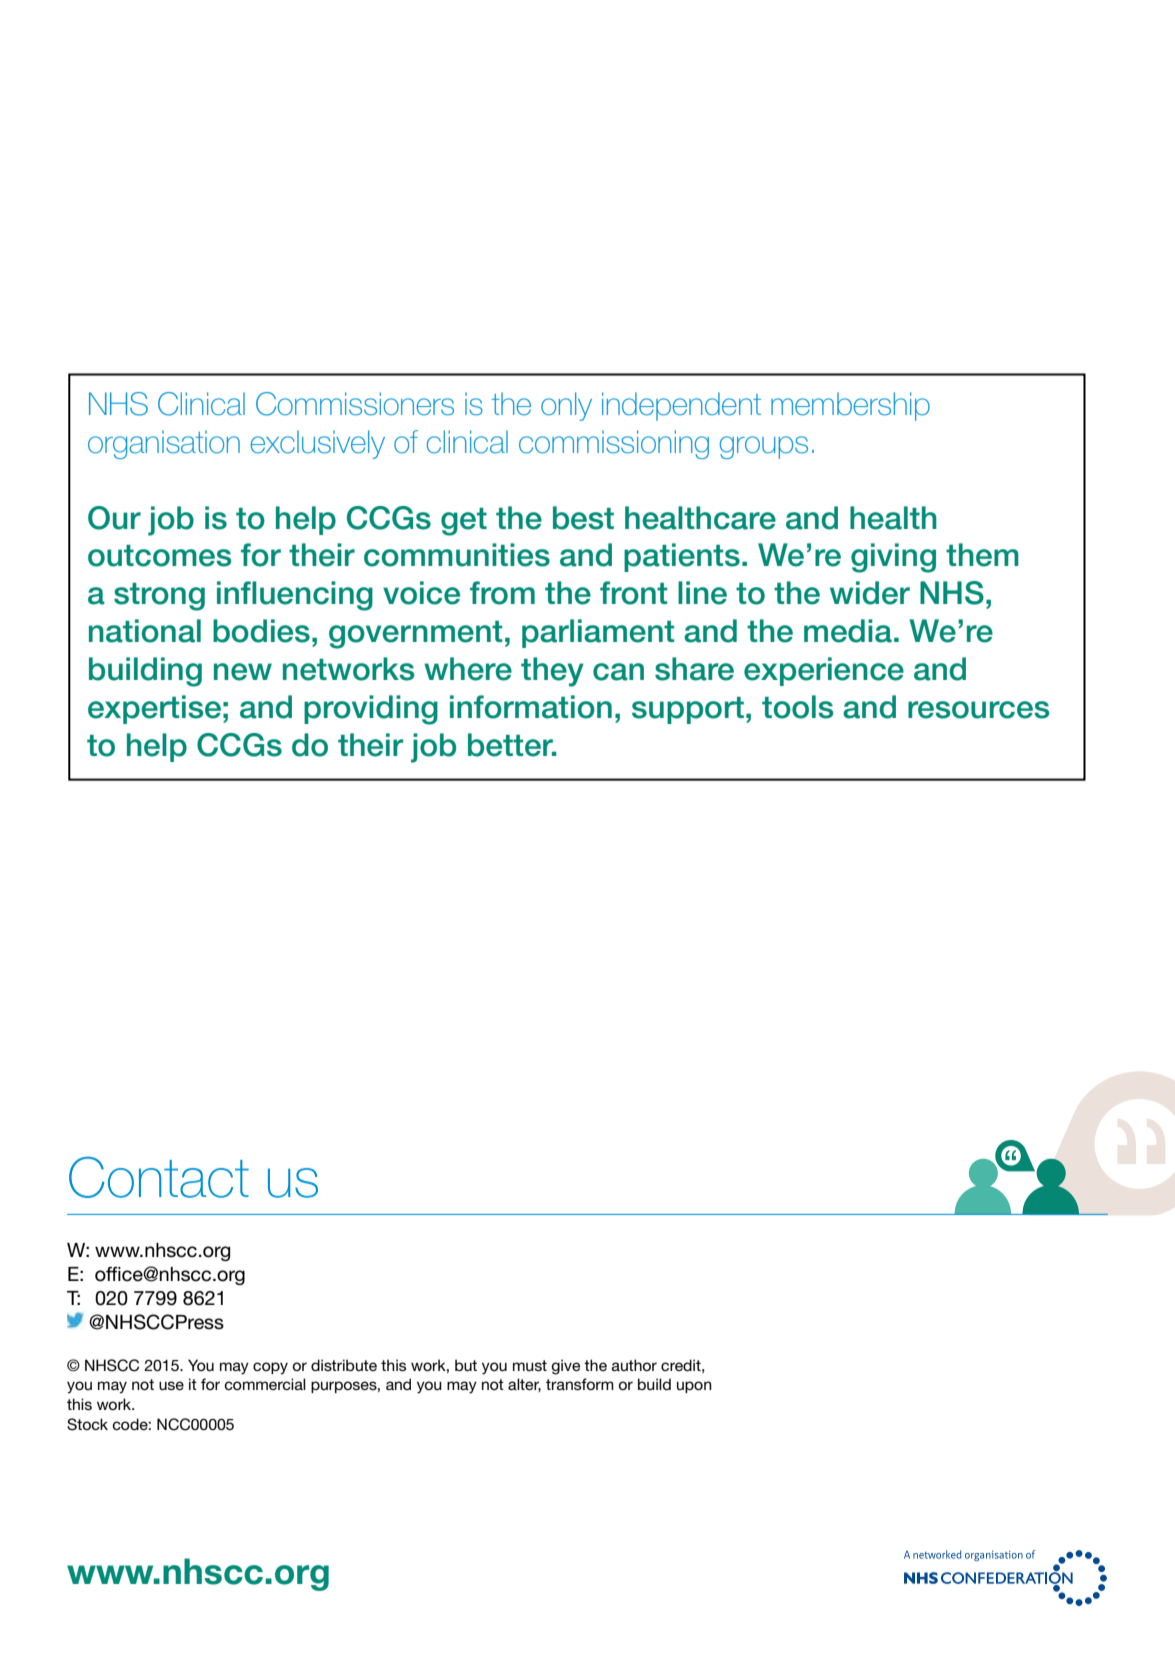 The height and width of the image is (1662, 1175). What do you see at coordinates (850, 406) in the image?
I see `membership` at bounding box center [850, 406].
